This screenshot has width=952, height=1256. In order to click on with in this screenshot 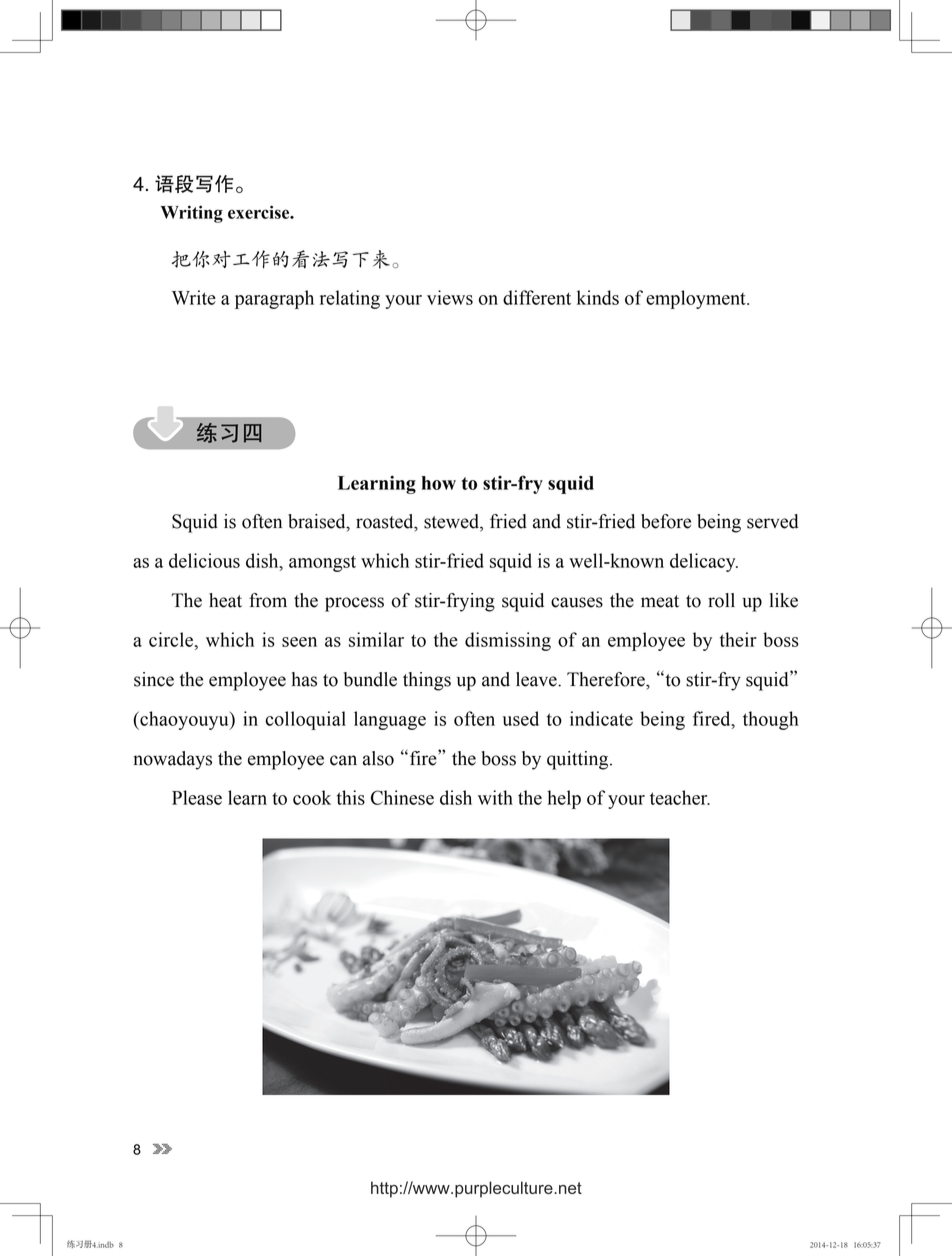, I will do `click(495, 797)`.
